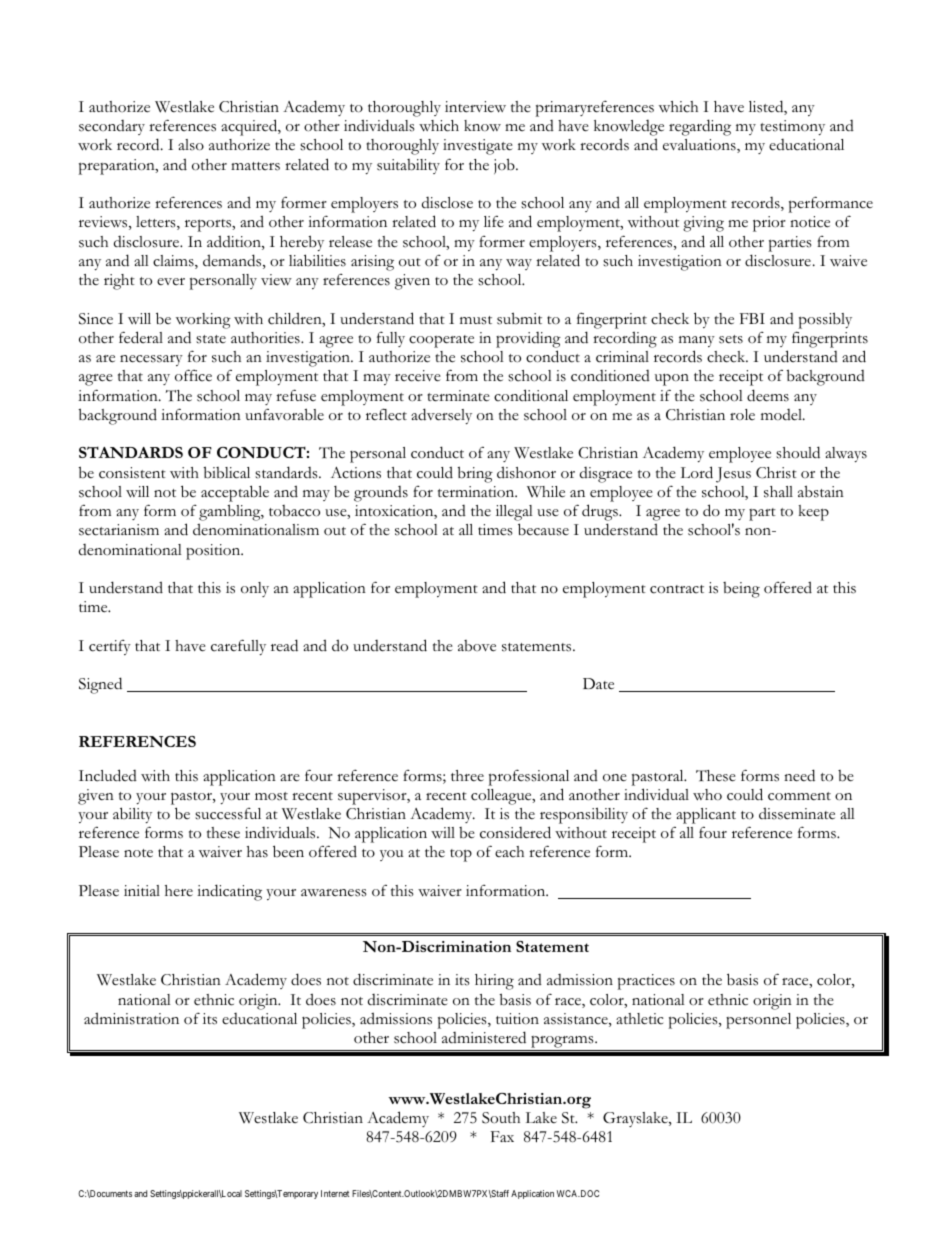  What do you see at coordinates (191, 145) in the screenshot?
I see `also` at bounding box center [191, 145].
